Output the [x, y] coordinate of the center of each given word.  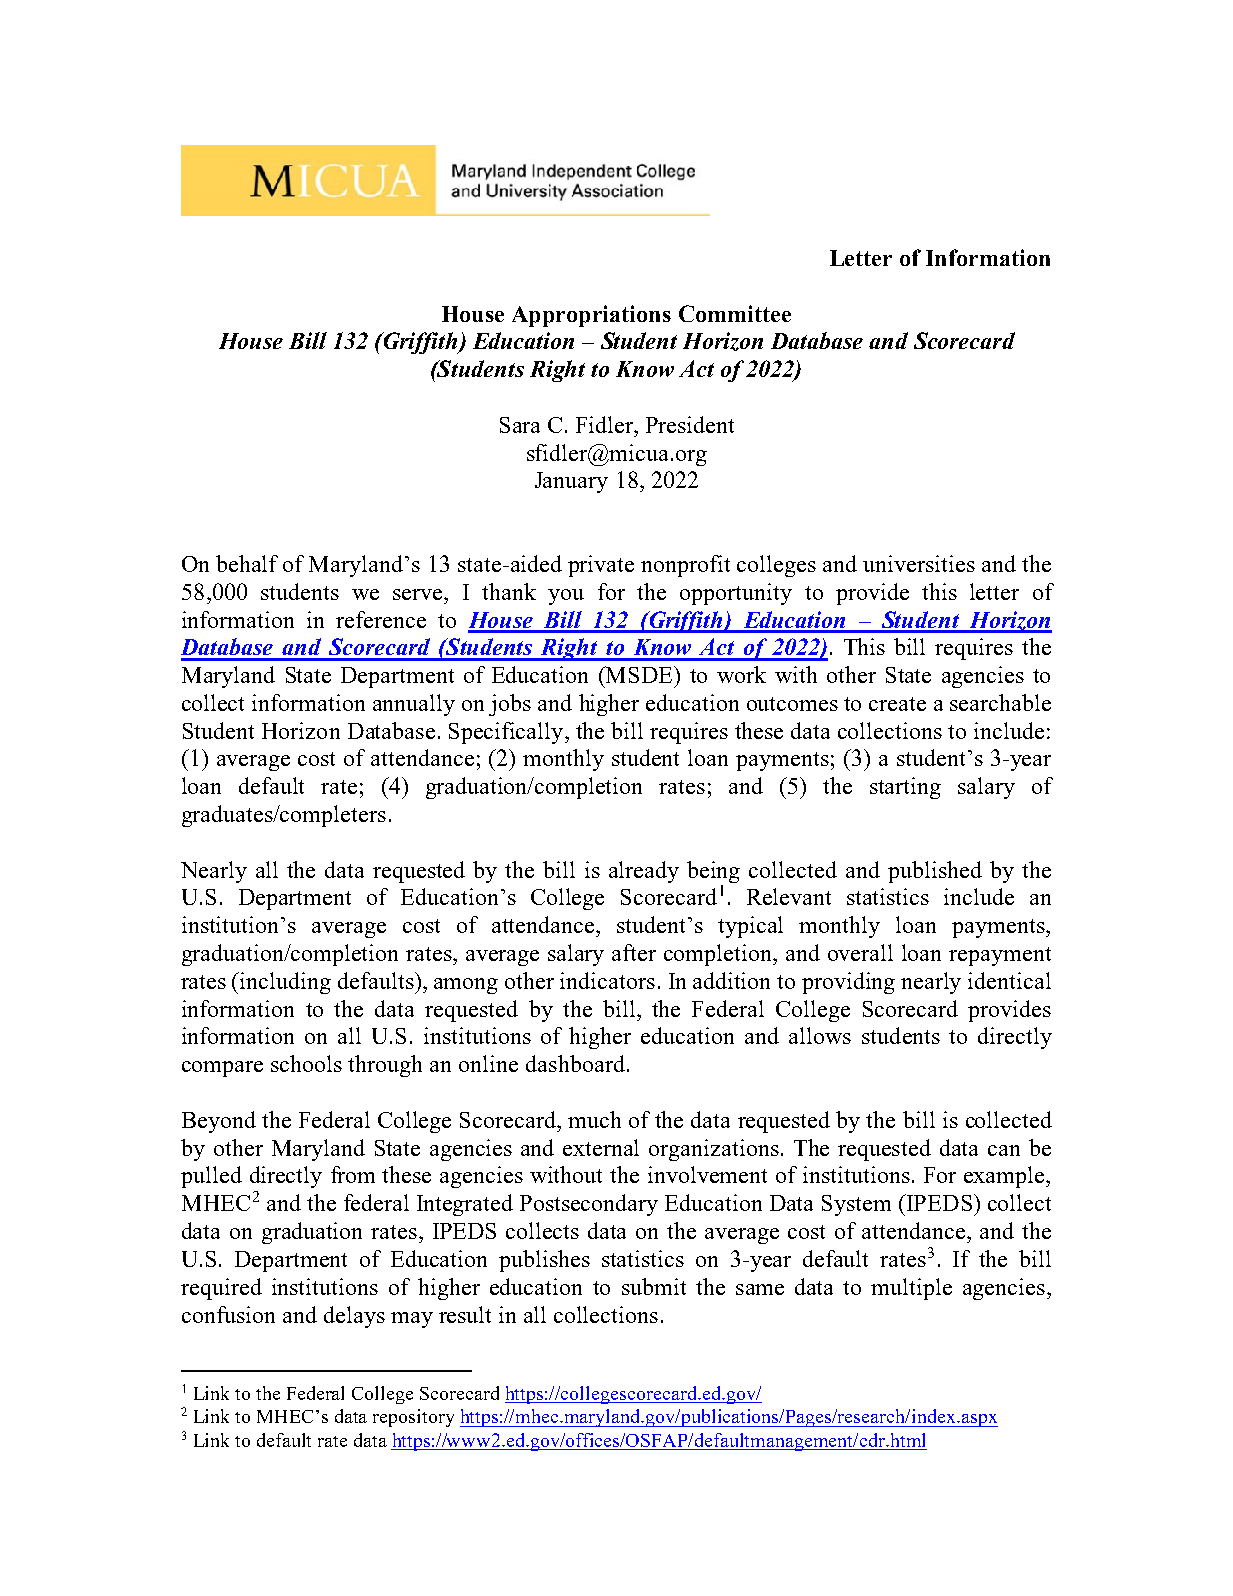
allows [820, 1035]
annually [414, 705]
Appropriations [591, 316]
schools [306, 1063]
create [897, 704]
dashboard [575, 1063]
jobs [510, 705]
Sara [520, 425]
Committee [735, 313]
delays [354, 1317]
